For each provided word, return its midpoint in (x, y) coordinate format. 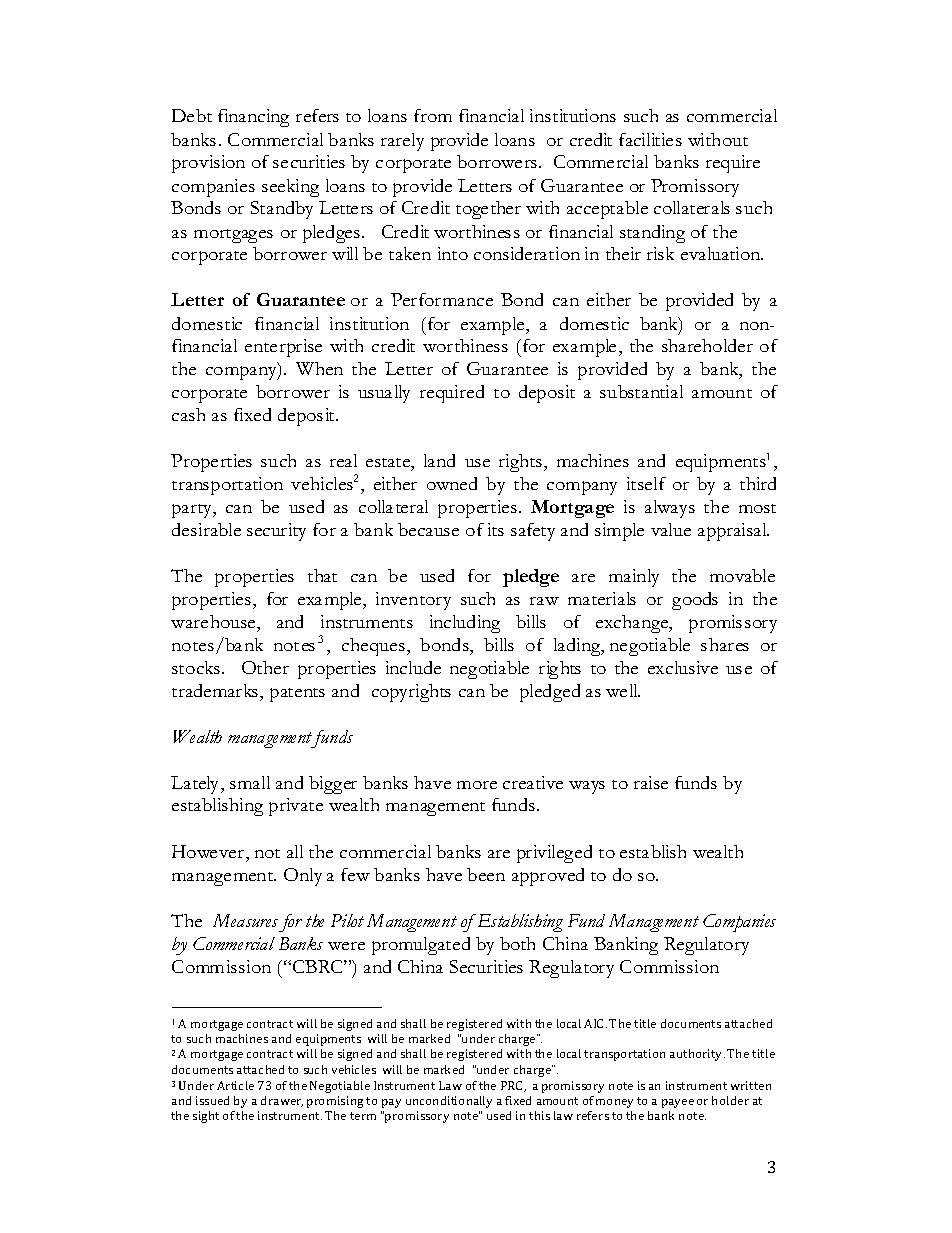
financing (253, 118)
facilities (650, 139)
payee (678, 1103)
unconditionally (449, 1102)
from (433, 115)
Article (235, 1085)
